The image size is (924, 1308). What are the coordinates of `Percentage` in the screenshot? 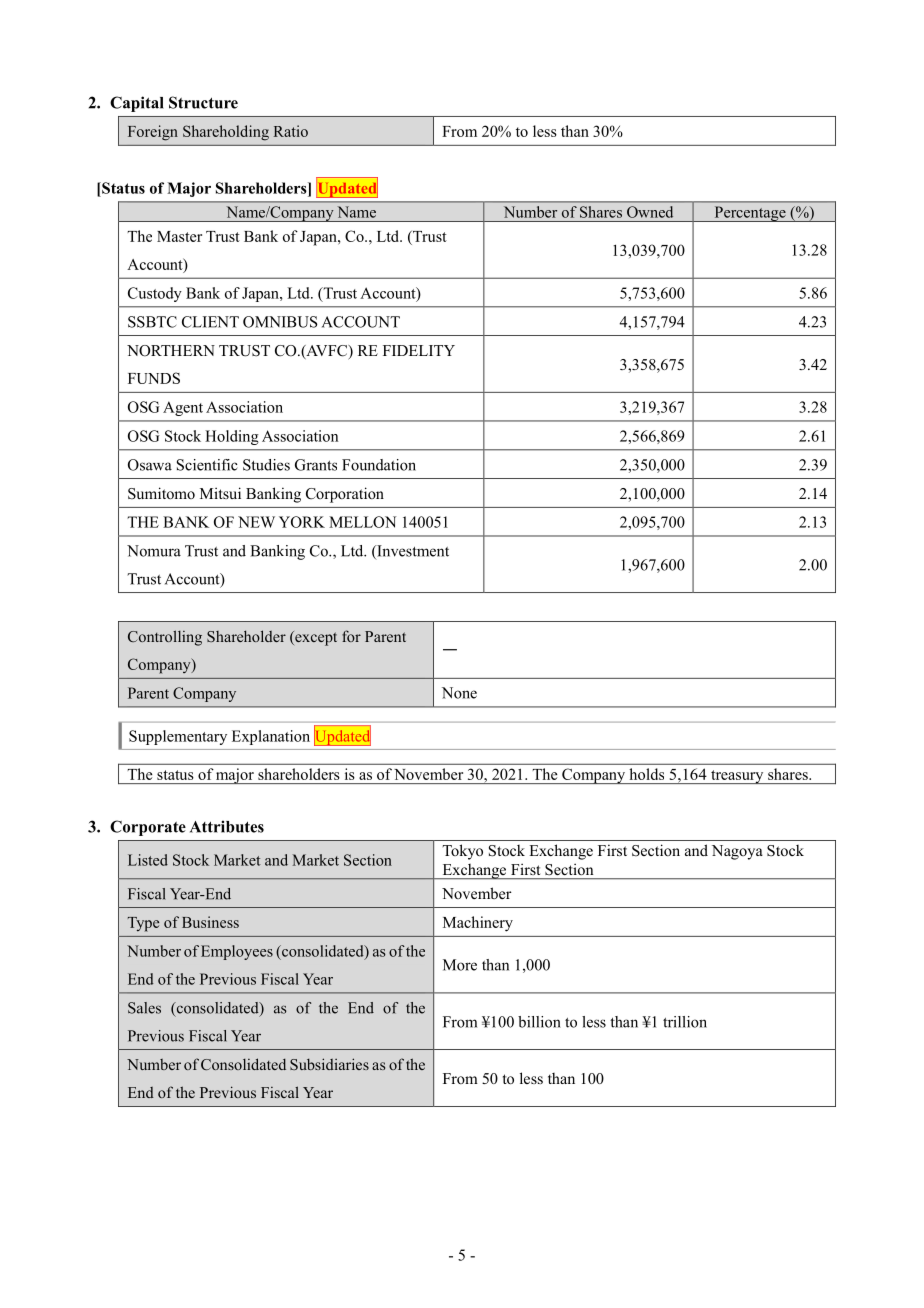 It's located at (750, 214).
